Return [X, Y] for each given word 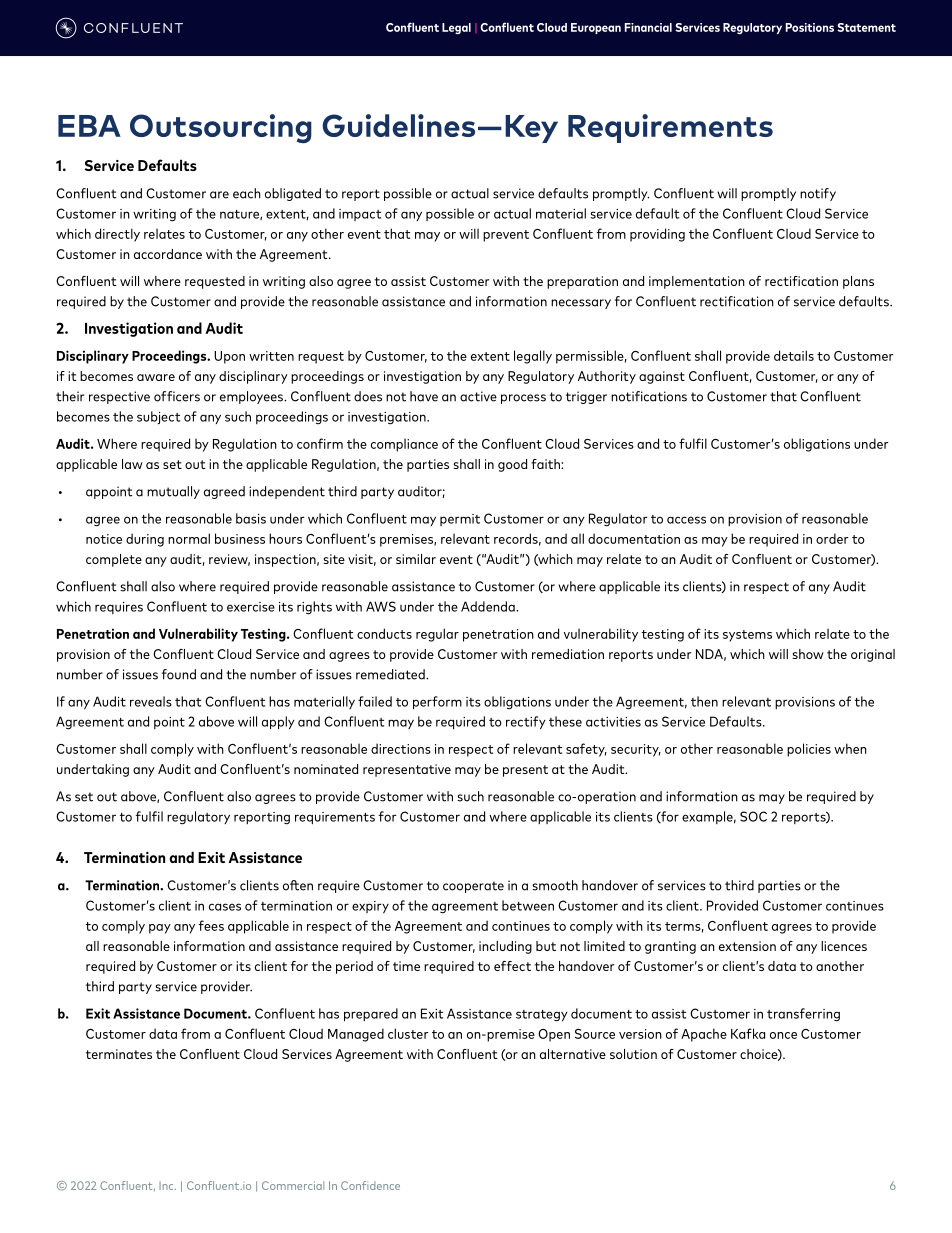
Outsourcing [221, 129]
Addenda [489, 606]
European [596, 28]
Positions [810, 27]
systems [747, 636]
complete [114, 560]
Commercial [293, 1185]
